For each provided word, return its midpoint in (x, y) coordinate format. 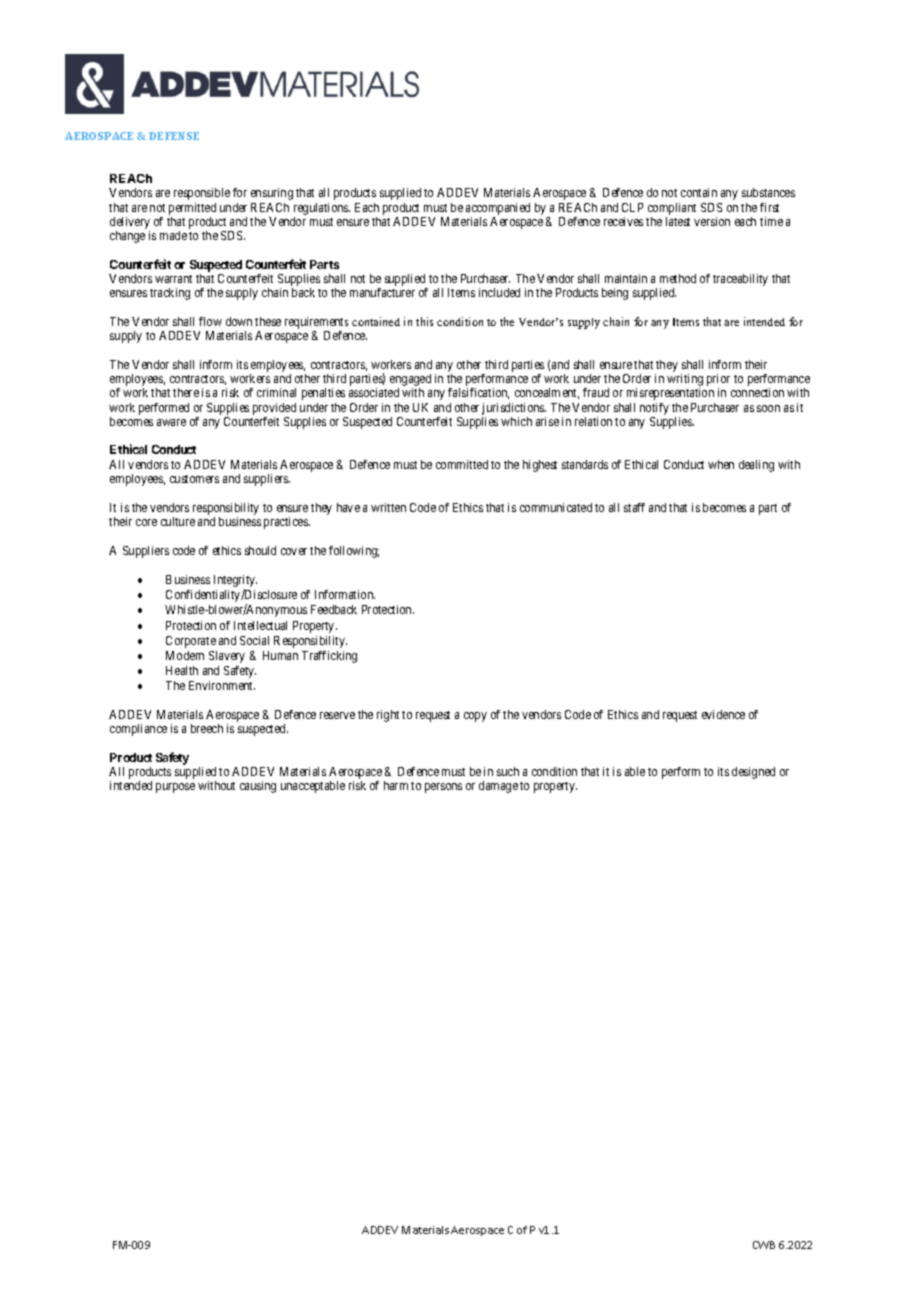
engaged (410, 381)
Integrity (235, 582)
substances (768, 192)
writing (685, 381)
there (186, 392)
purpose (175, 788)
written (388, 507)
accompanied (498, 209)
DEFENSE (174, 136)
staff (634, 507)
